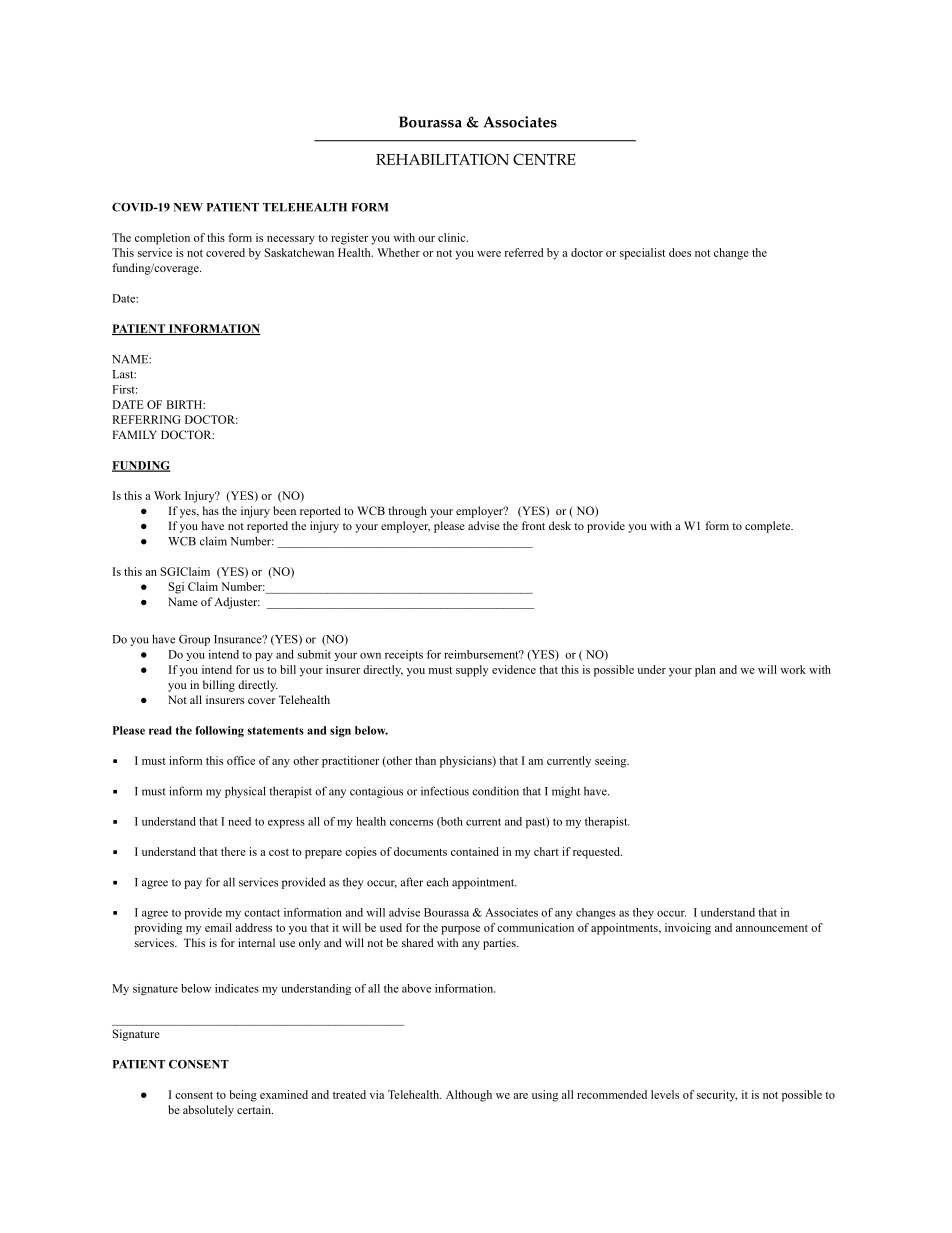 The width and height of the screenshot is (952, 1233). What do you see at coordinates (469, 1096) in the screenshot?
I see `Although` at bounding box center [469, 1096].
